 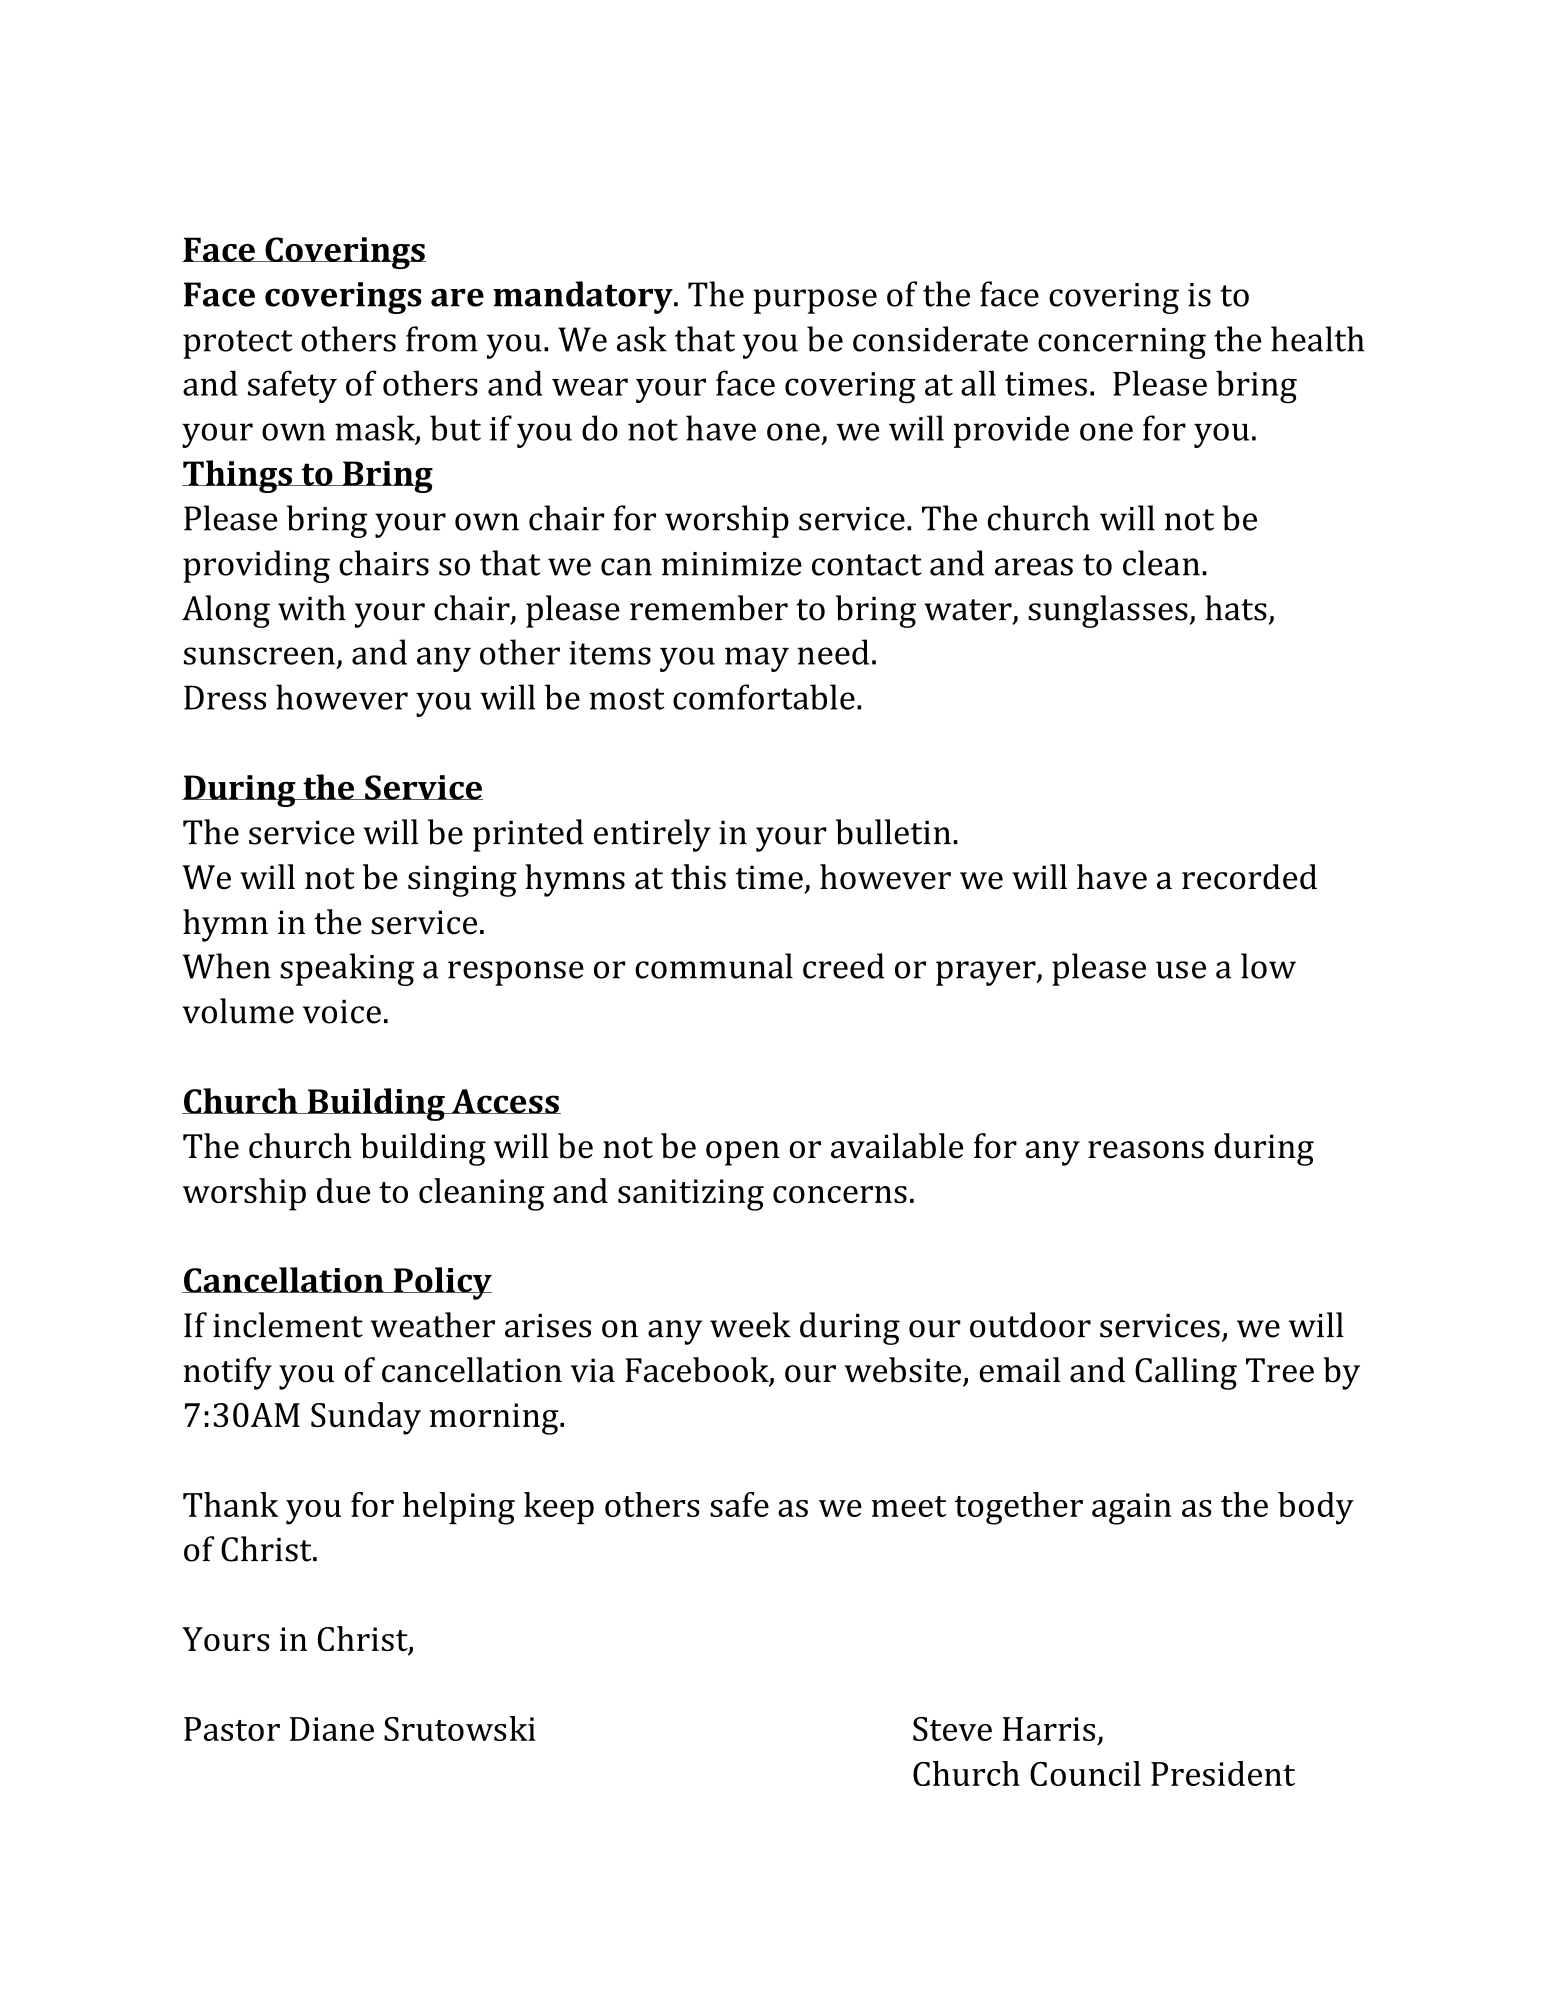 What do you see at coordinates (442, 339) in the document?
I see `from` at bounding box center [442, 339].
